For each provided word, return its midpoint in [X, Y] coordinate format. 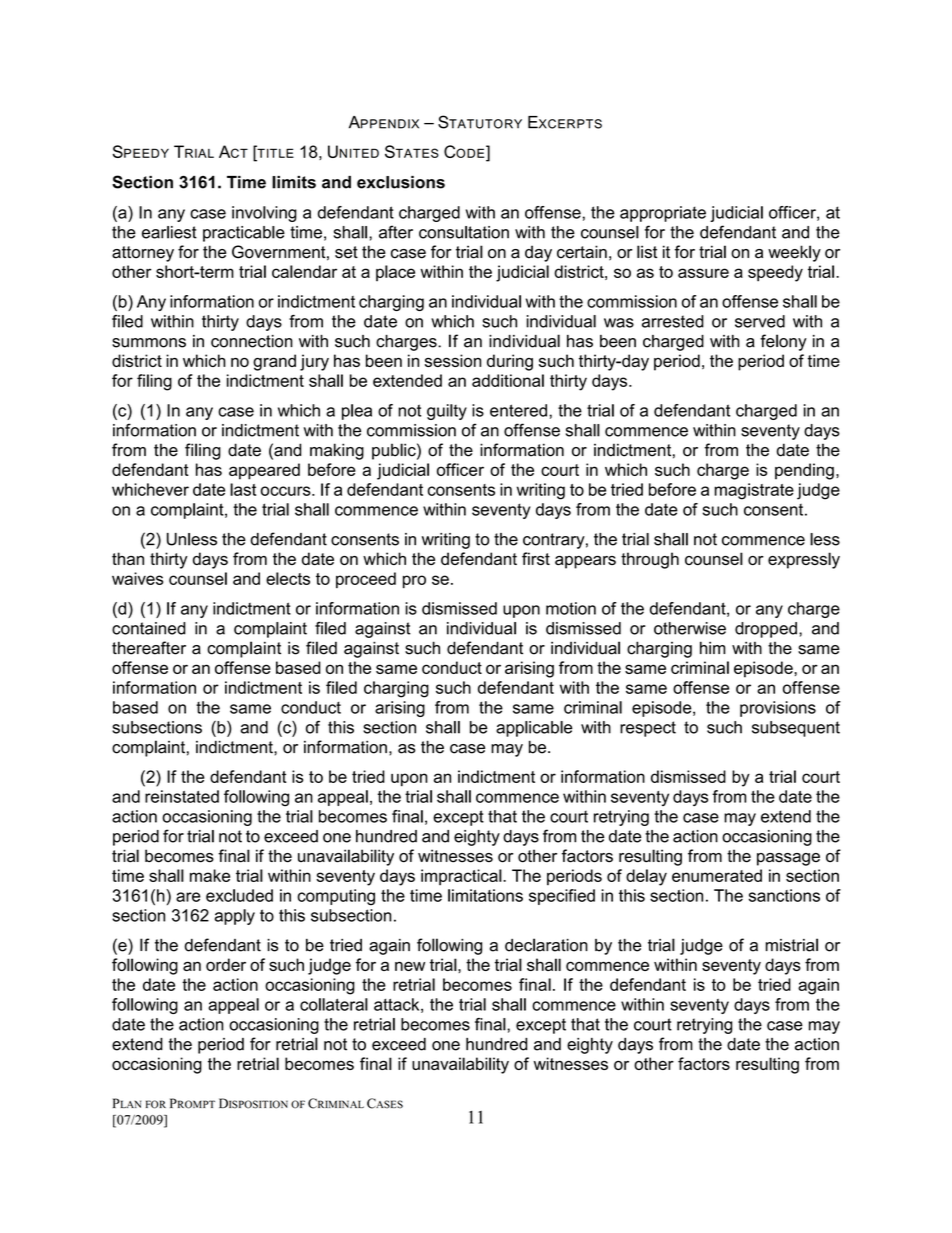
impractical [462, 877]
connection [252, 341]
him [713, 647]
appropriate [663, 214]
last [243, 489]
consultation [464, 232]
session [453, 360]
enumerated [717, 875]
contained [149, 628]
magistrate [754, 491]
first [536, 558]
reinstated [182, 796]
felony [783, 342]
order [226, 964]
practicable [244, 234]
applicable [534, 729]
